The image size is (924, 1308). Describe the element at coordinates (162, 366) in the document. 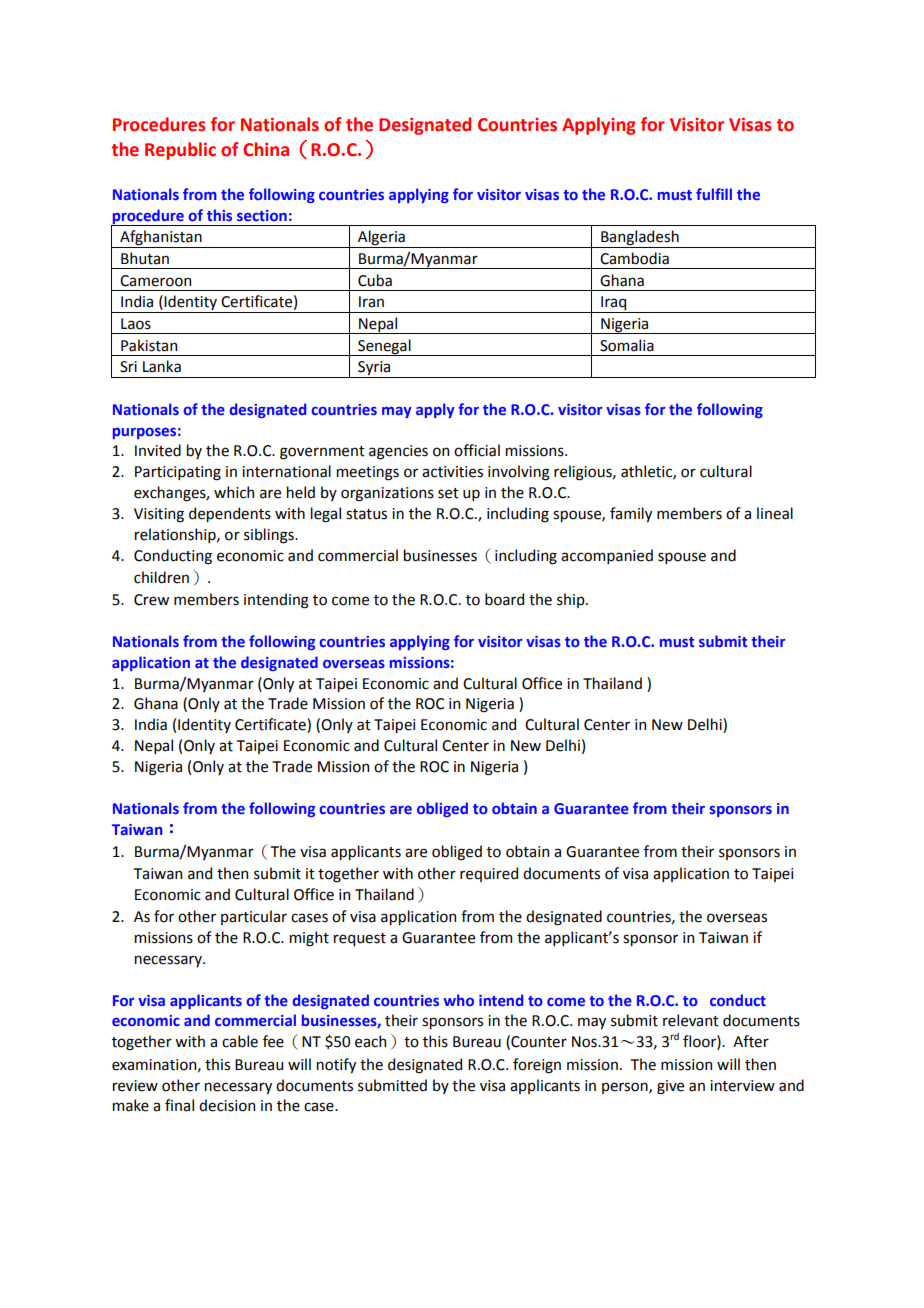

I see `Lanka` at that location.
